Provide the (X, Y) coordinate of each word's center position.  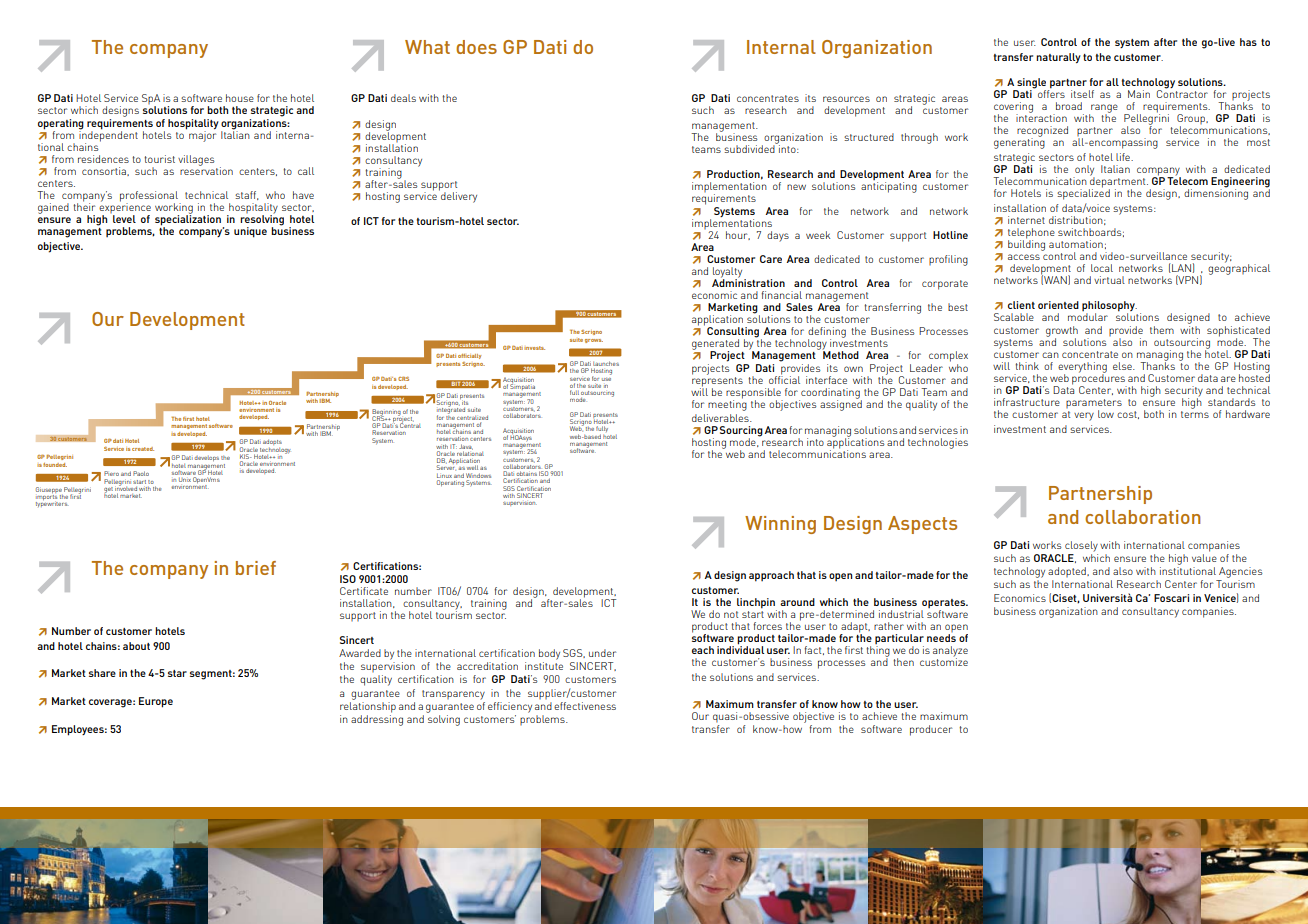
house (240, 98)
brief (256, 568)
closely (1081, 546)
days (778, 236)
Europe (156, 702)
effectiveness (585, 706)
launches (606, 365)
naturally (1058, 58)
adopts (272, 442)
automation (1076, 244)
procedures (1099, 379)
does (476, 47)
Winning (780, 525)
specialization (189, 220)
